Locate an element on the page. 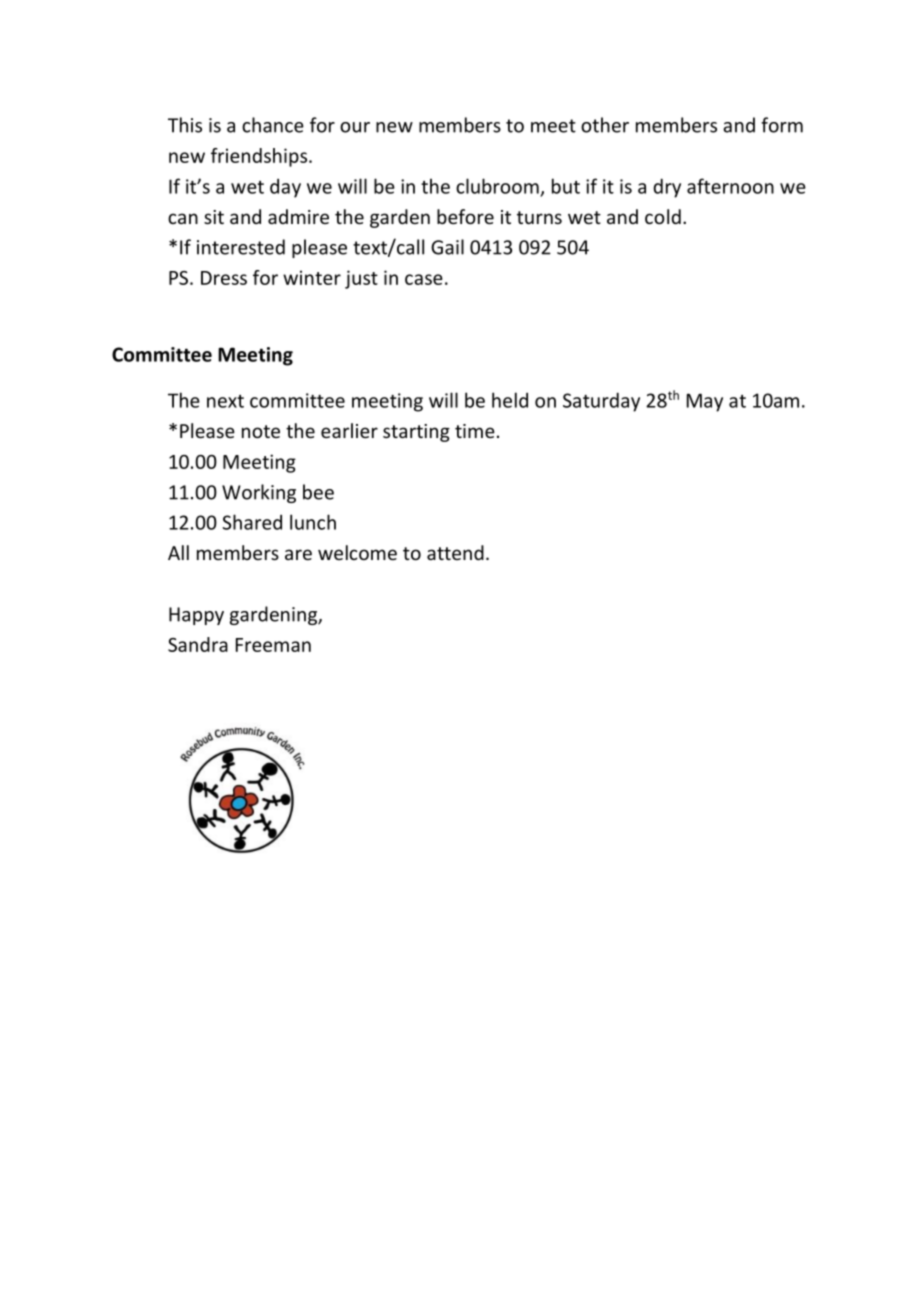  welcome is located at coordinates (357, 552).
